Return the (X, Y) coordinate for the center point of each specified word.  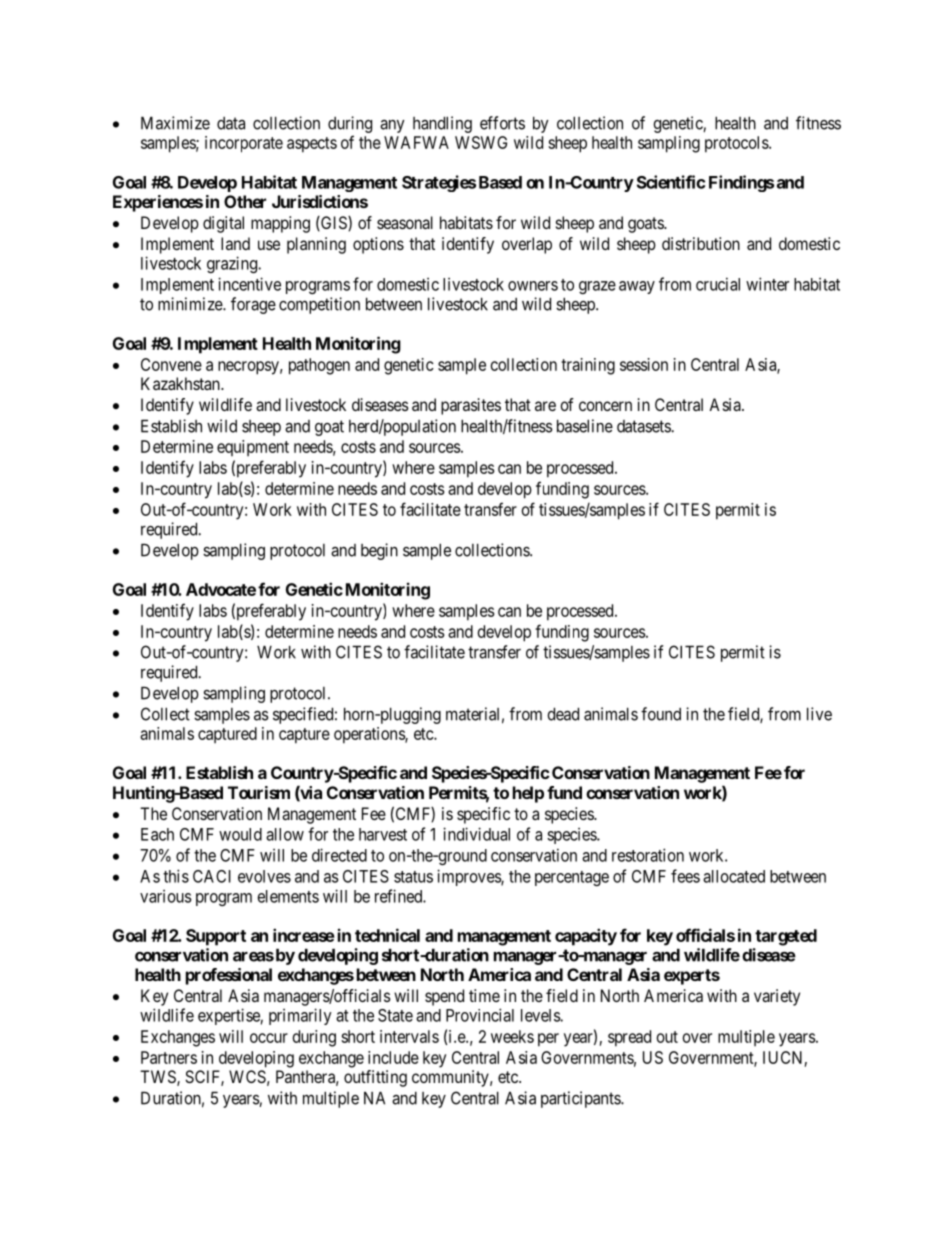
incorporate (244, 144)
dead (563, 714)
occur (269, 1038)
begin (379, 551)
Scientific (671, 182)
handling (442, 124)
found (661, 714)
